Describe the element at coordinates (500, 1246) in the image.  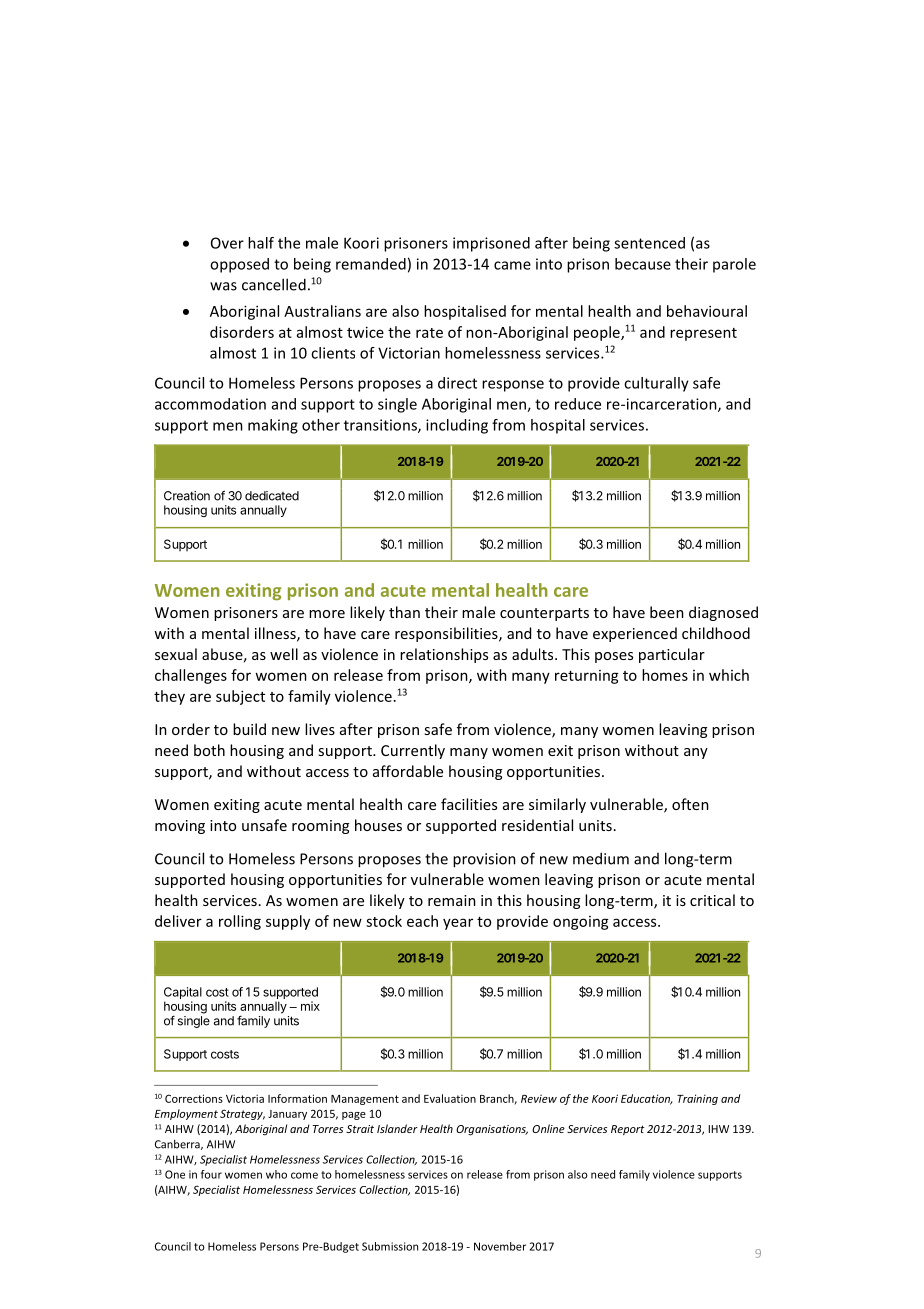
I see `November` at that location.
